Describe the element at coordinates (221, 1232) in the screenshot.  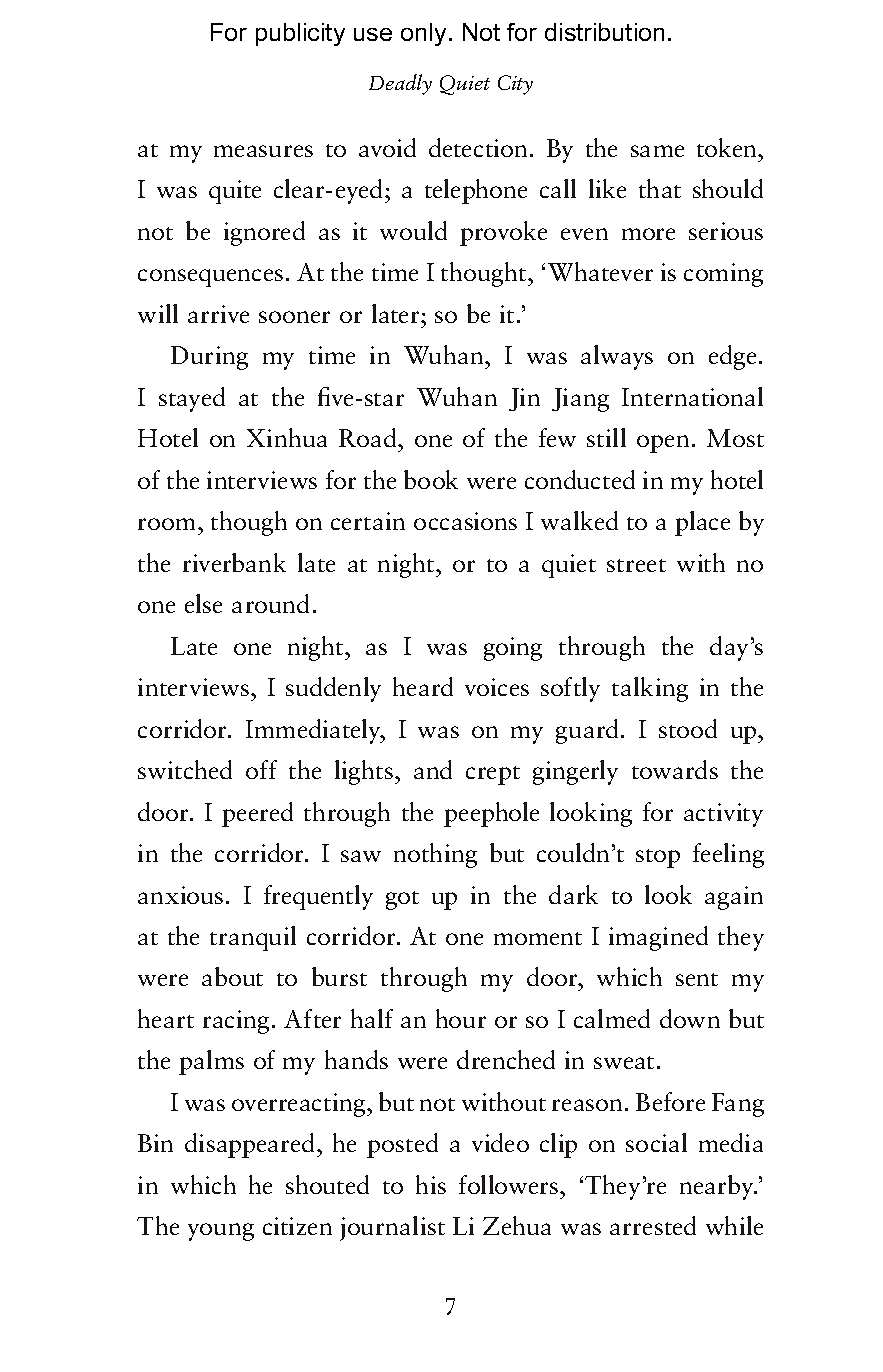
I see `young` at that location.
